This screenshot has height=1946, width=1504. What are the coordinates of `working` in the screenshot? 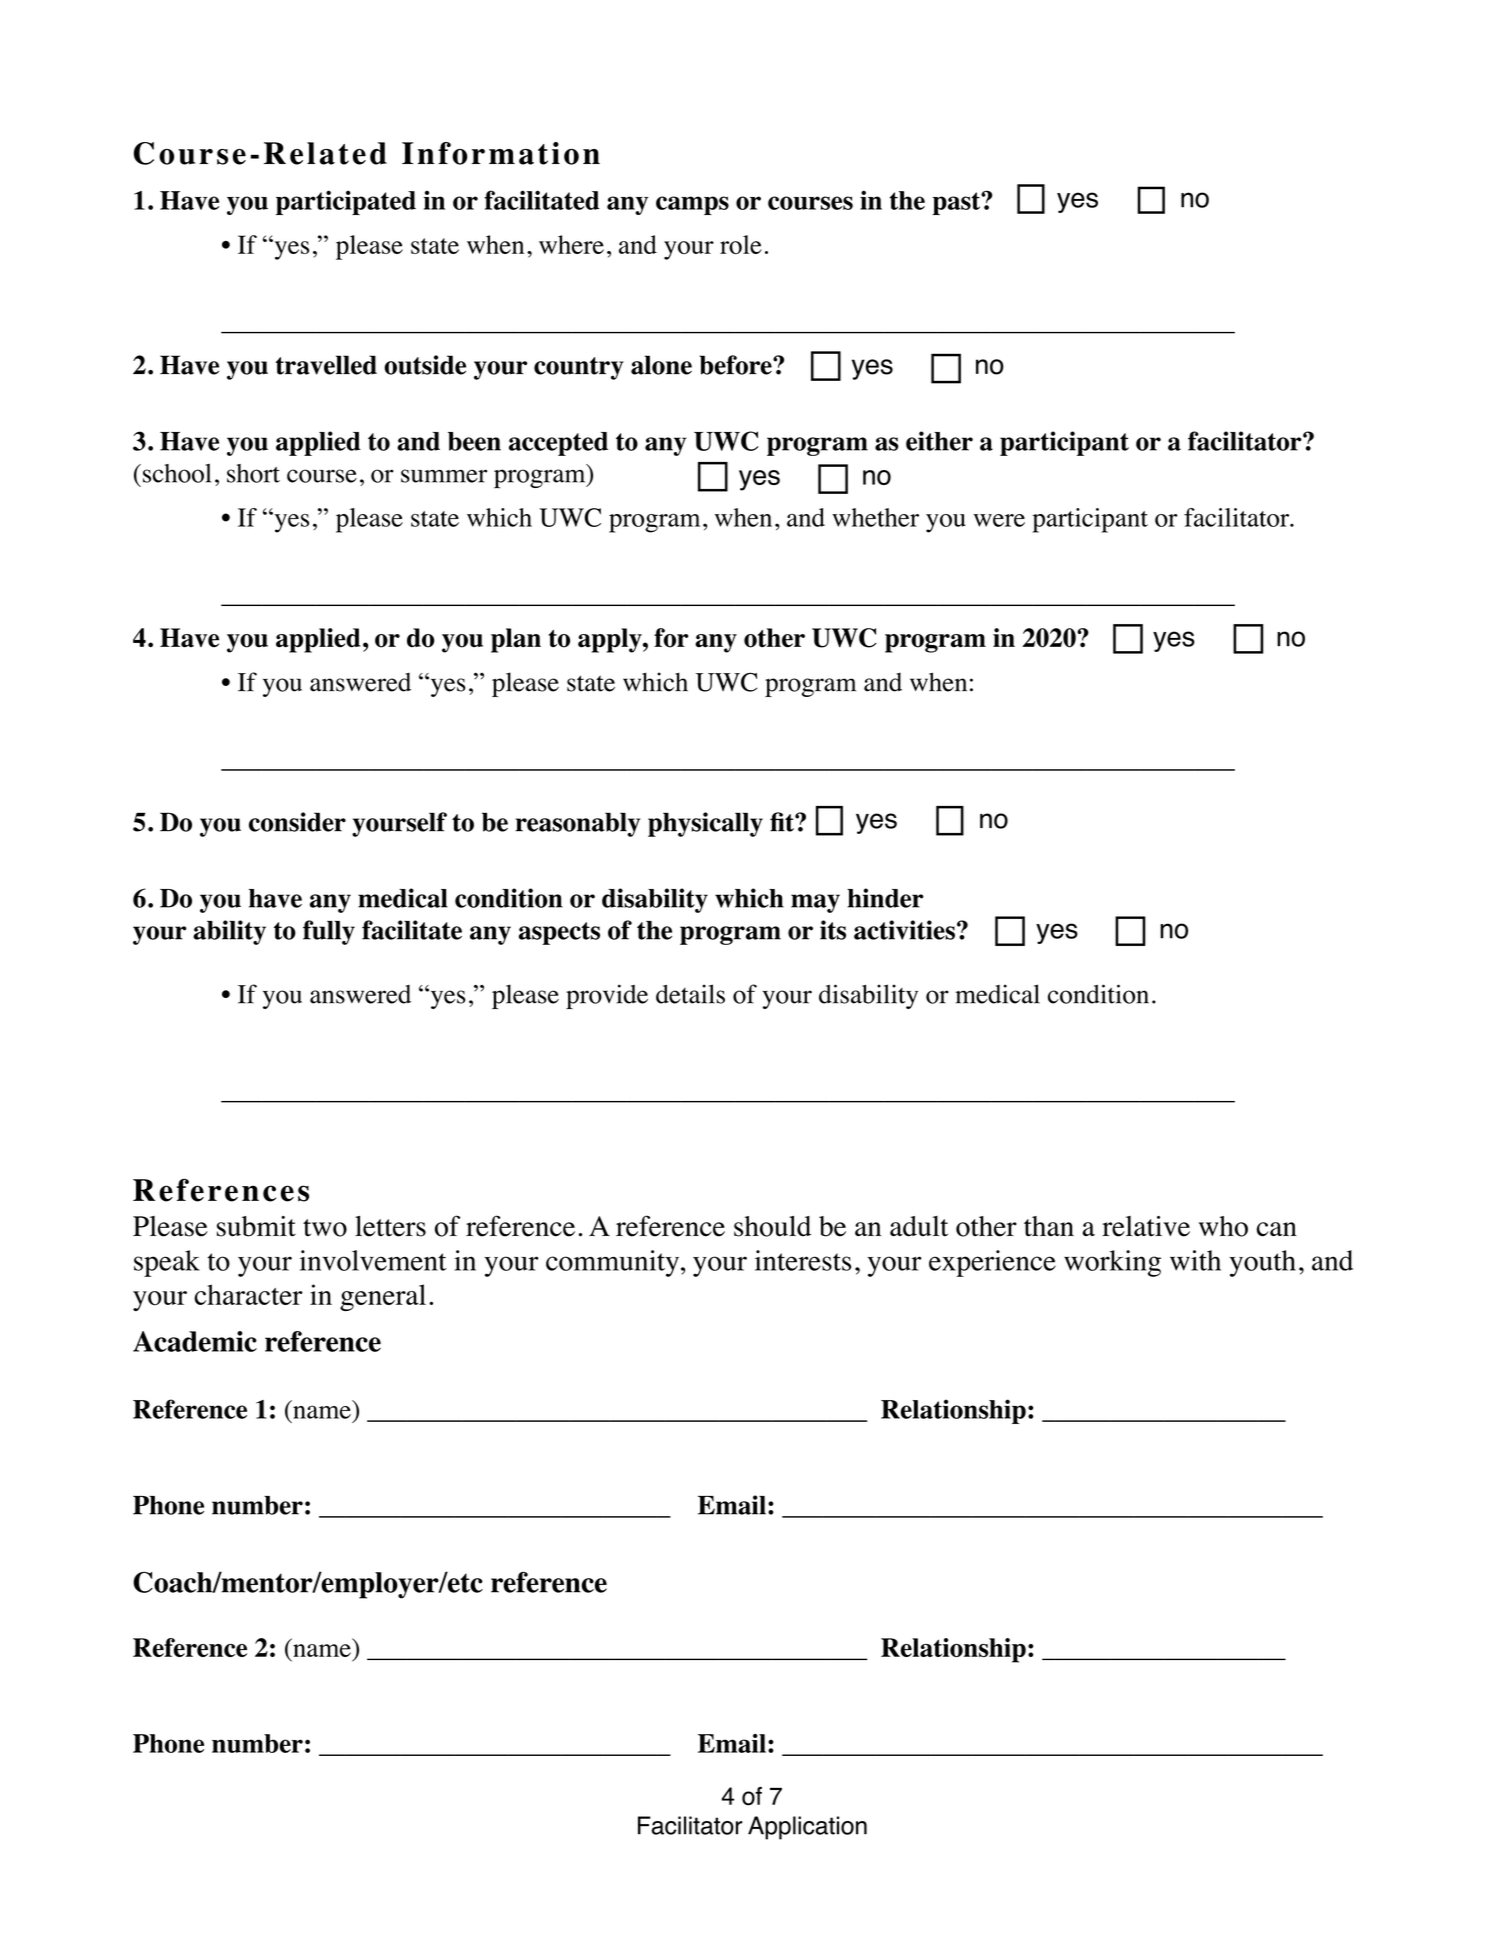 It's located at (1112, 1263).
